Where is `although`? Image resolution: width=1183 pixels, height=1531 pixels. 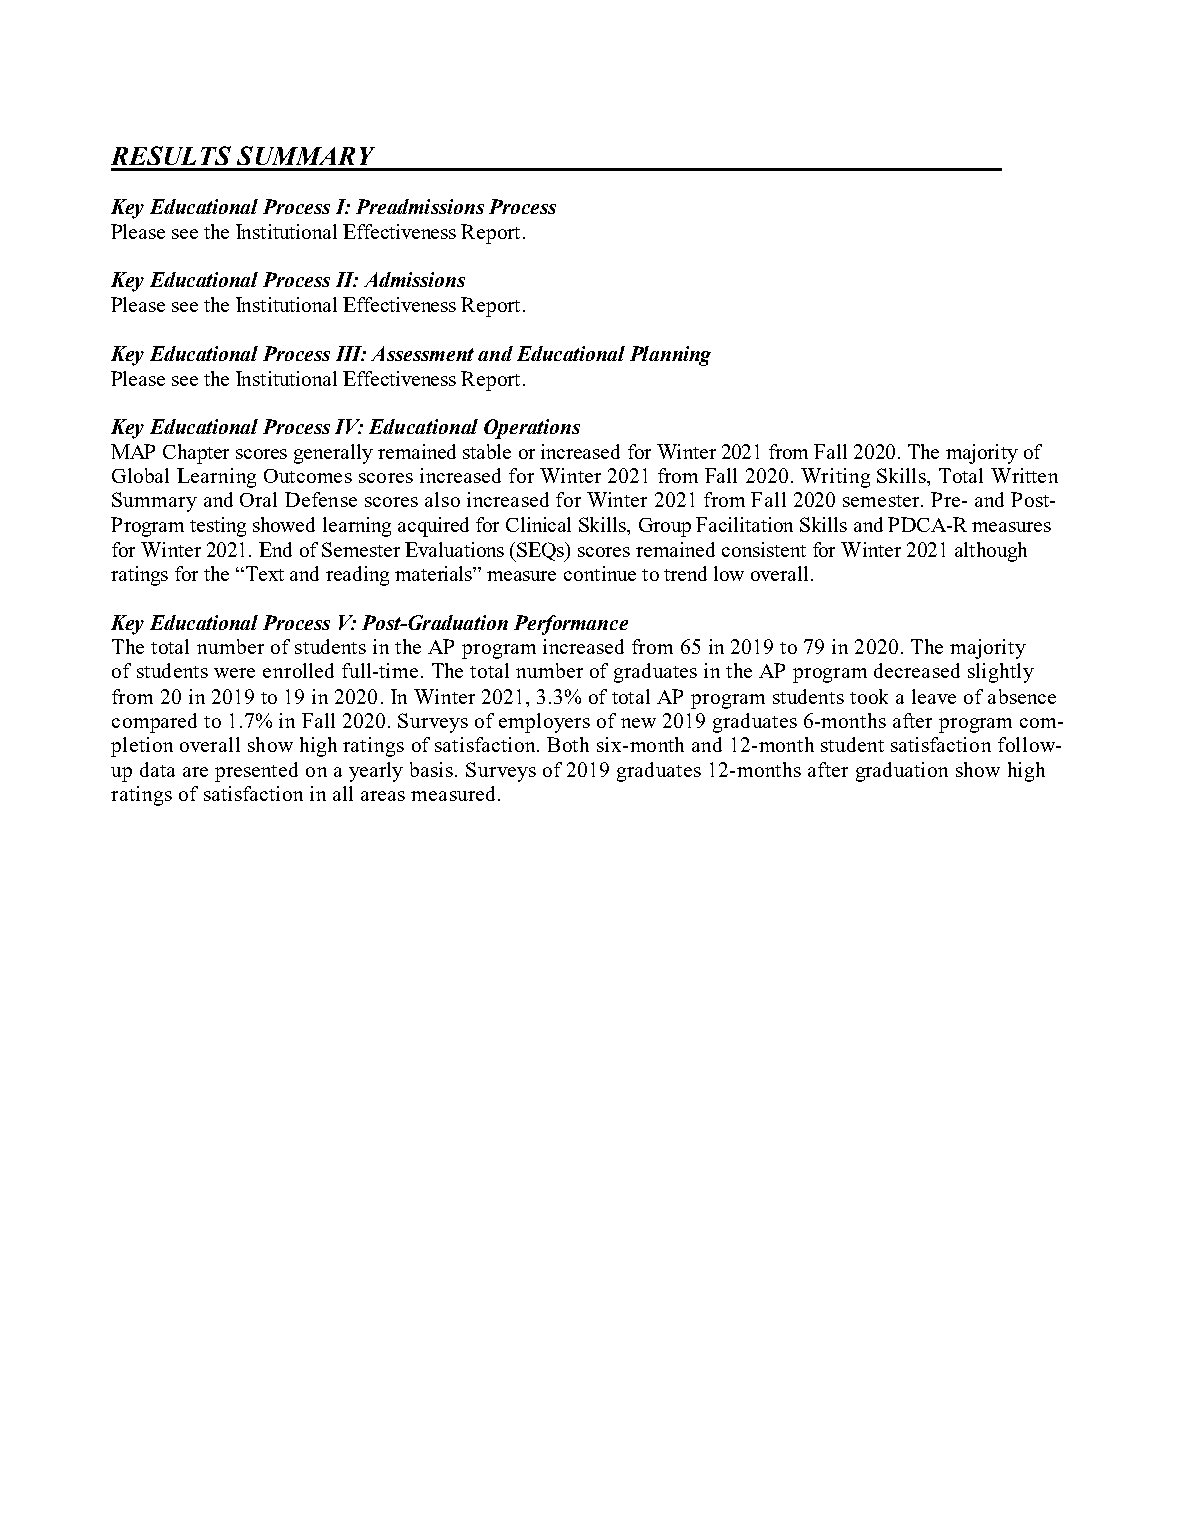 although is located at coordinates (991, 552).
